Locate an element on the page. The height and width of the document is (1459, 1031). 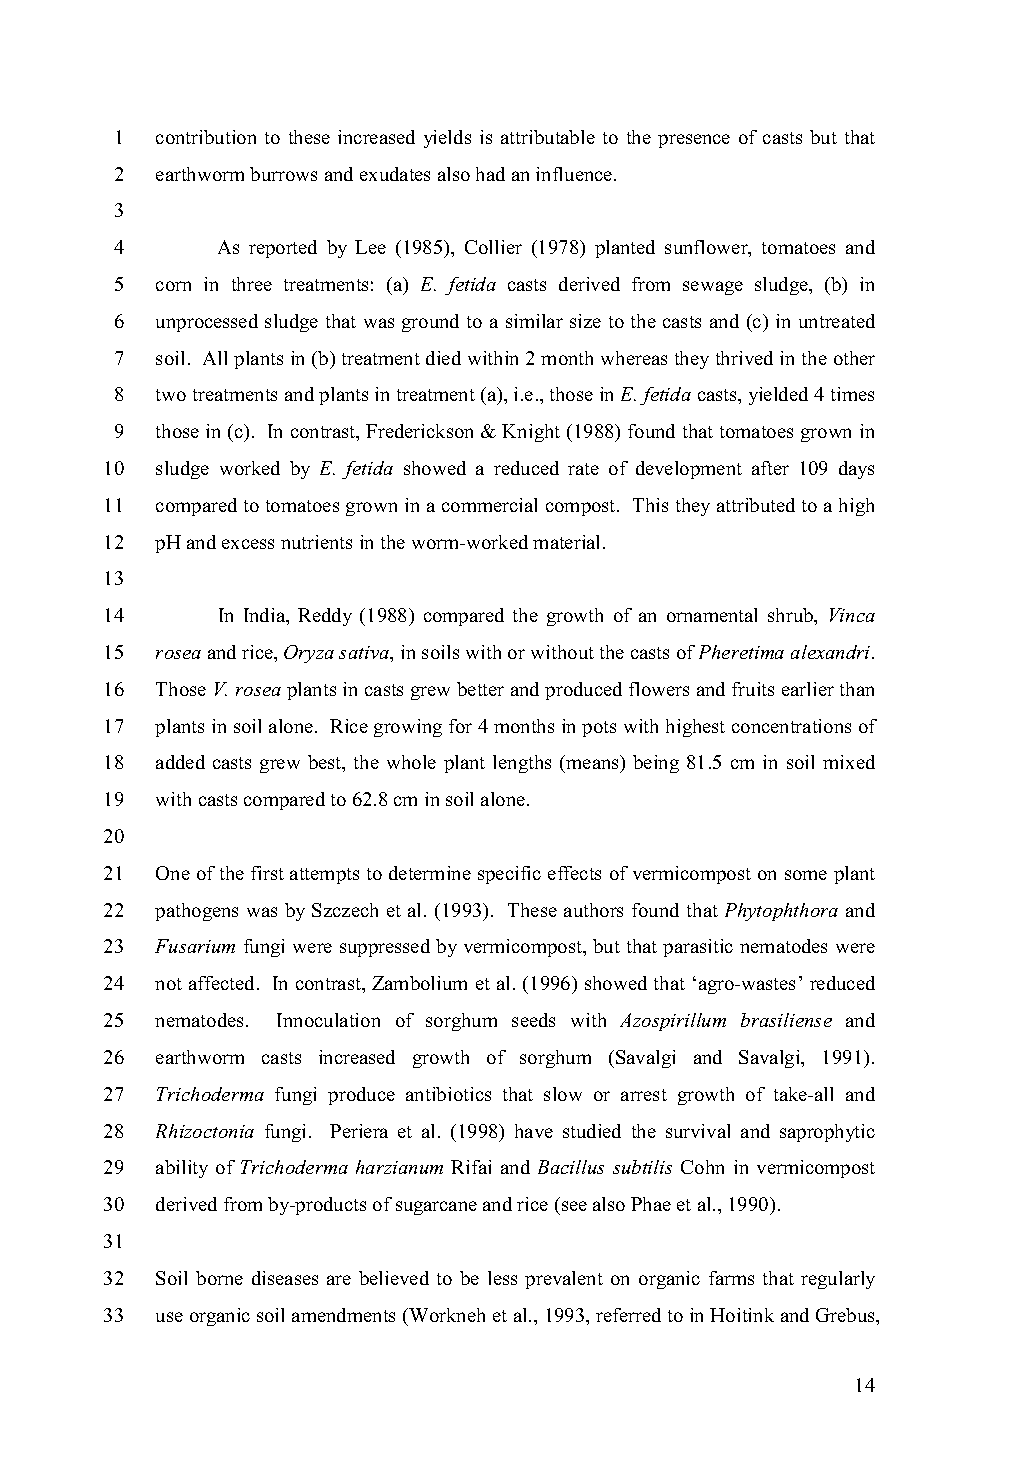
presence is located at coordinates (694, 141).
